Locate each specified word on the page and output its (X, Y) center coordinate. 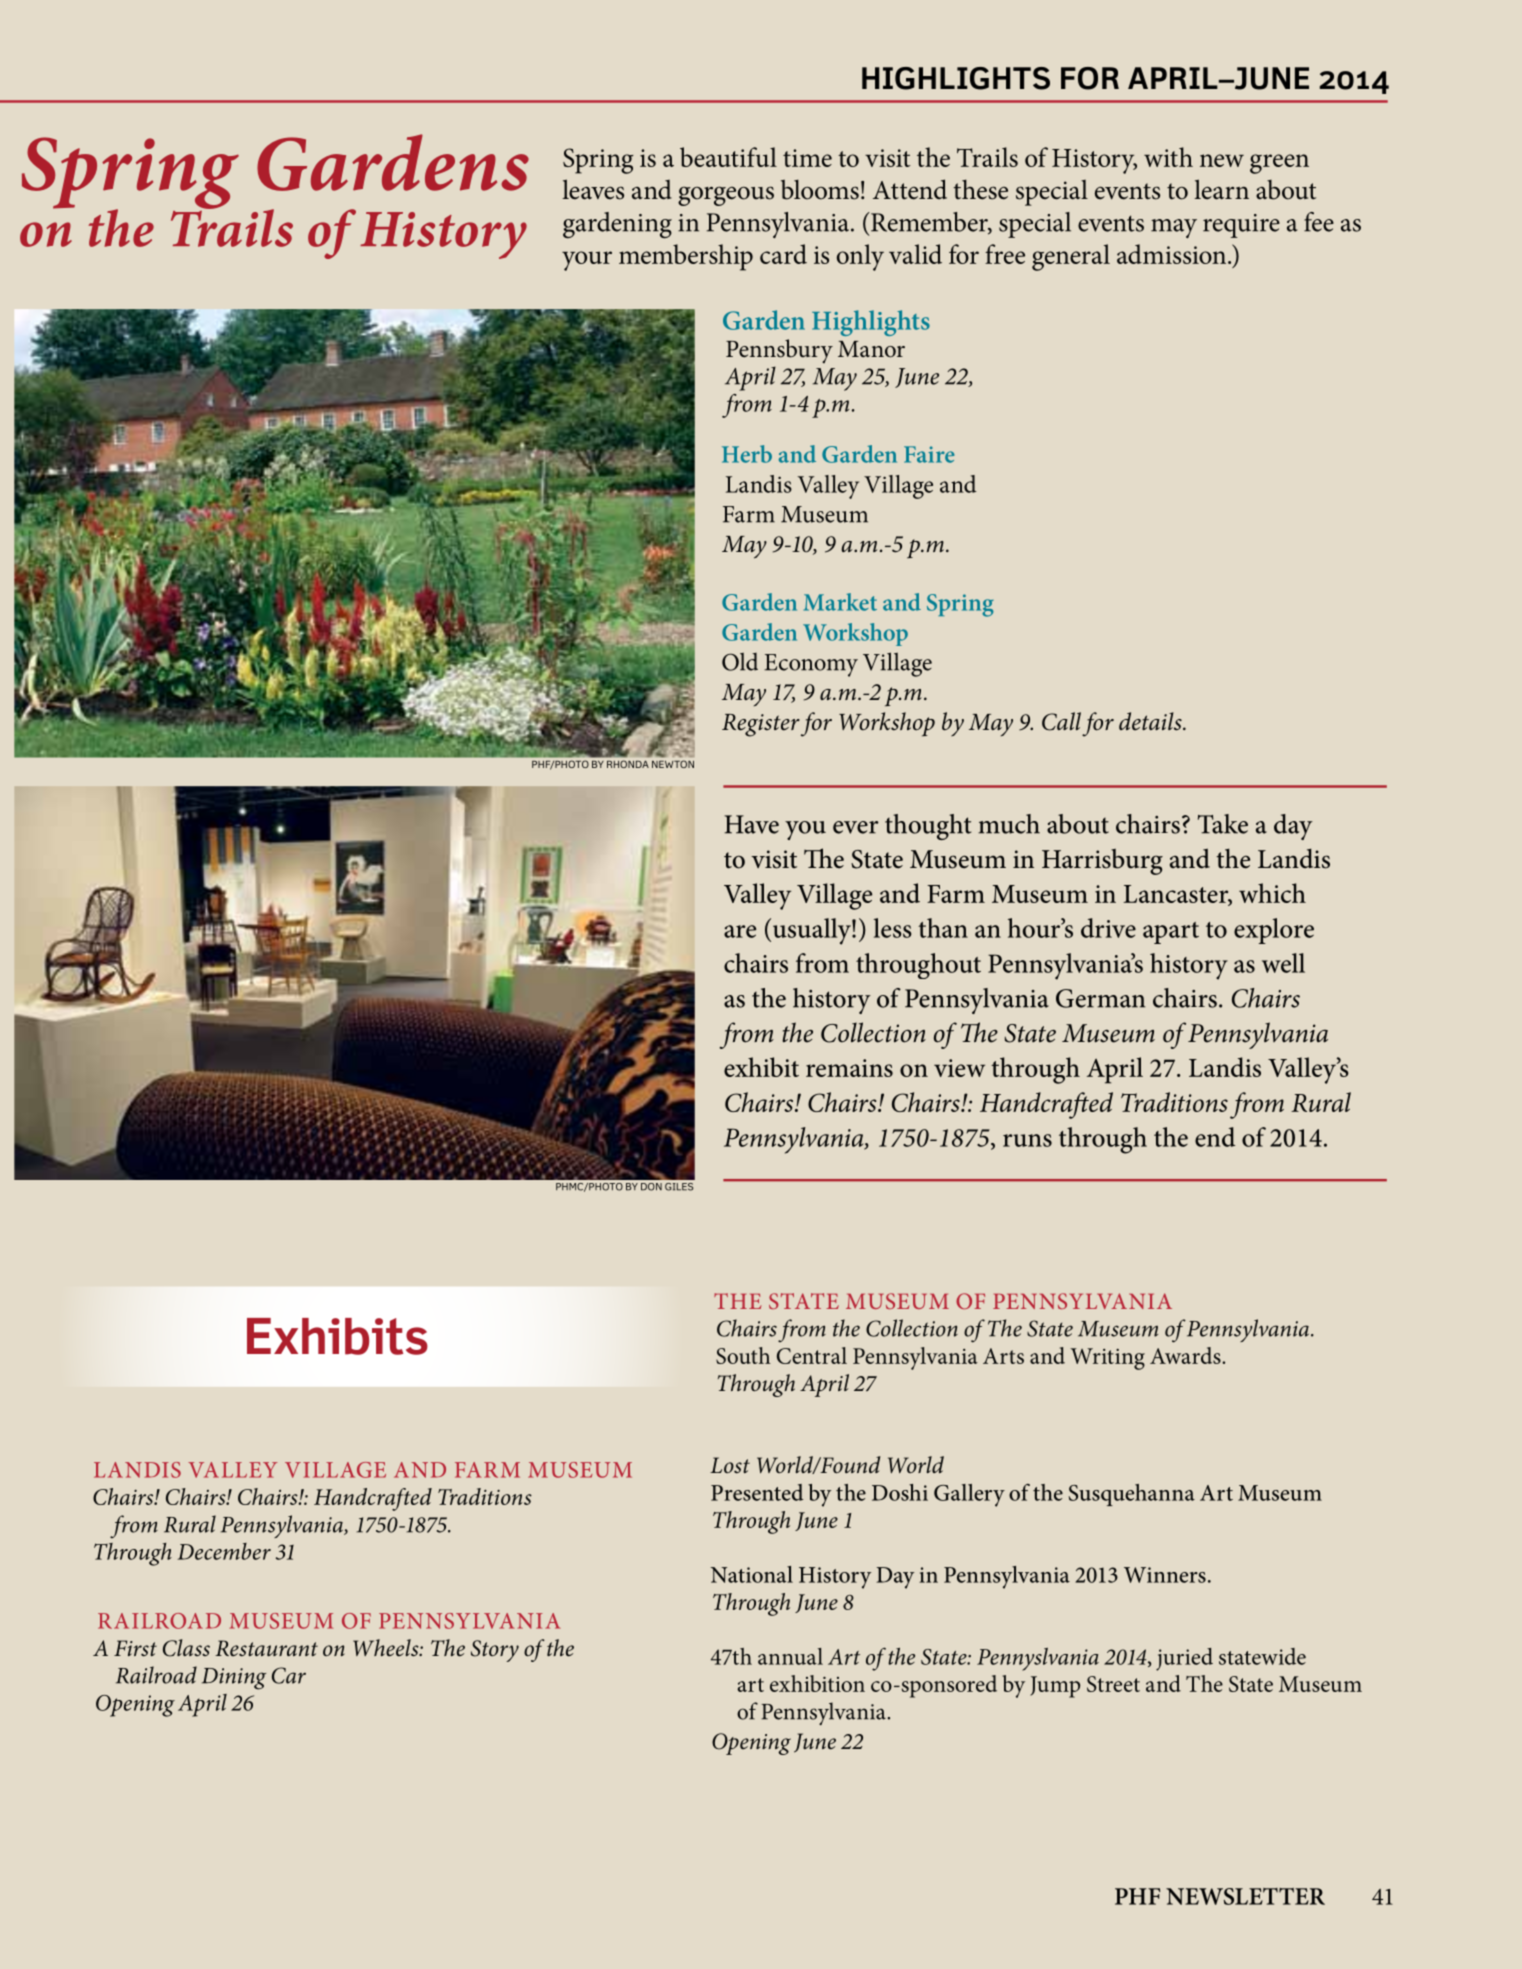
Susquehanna (1132, 1495)
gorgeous (726, 196)
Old (740, 662)
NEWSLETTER (1245, 1896)
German (1100, 998)
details (1151, 721)
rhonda (628, 764)
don (651, 1187)
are (740, 931)
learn (1221, 189)
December (224, 1551)
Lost (730, 1465)
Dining (234, 1679)
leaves (593, 189)
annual (790, 1656)
